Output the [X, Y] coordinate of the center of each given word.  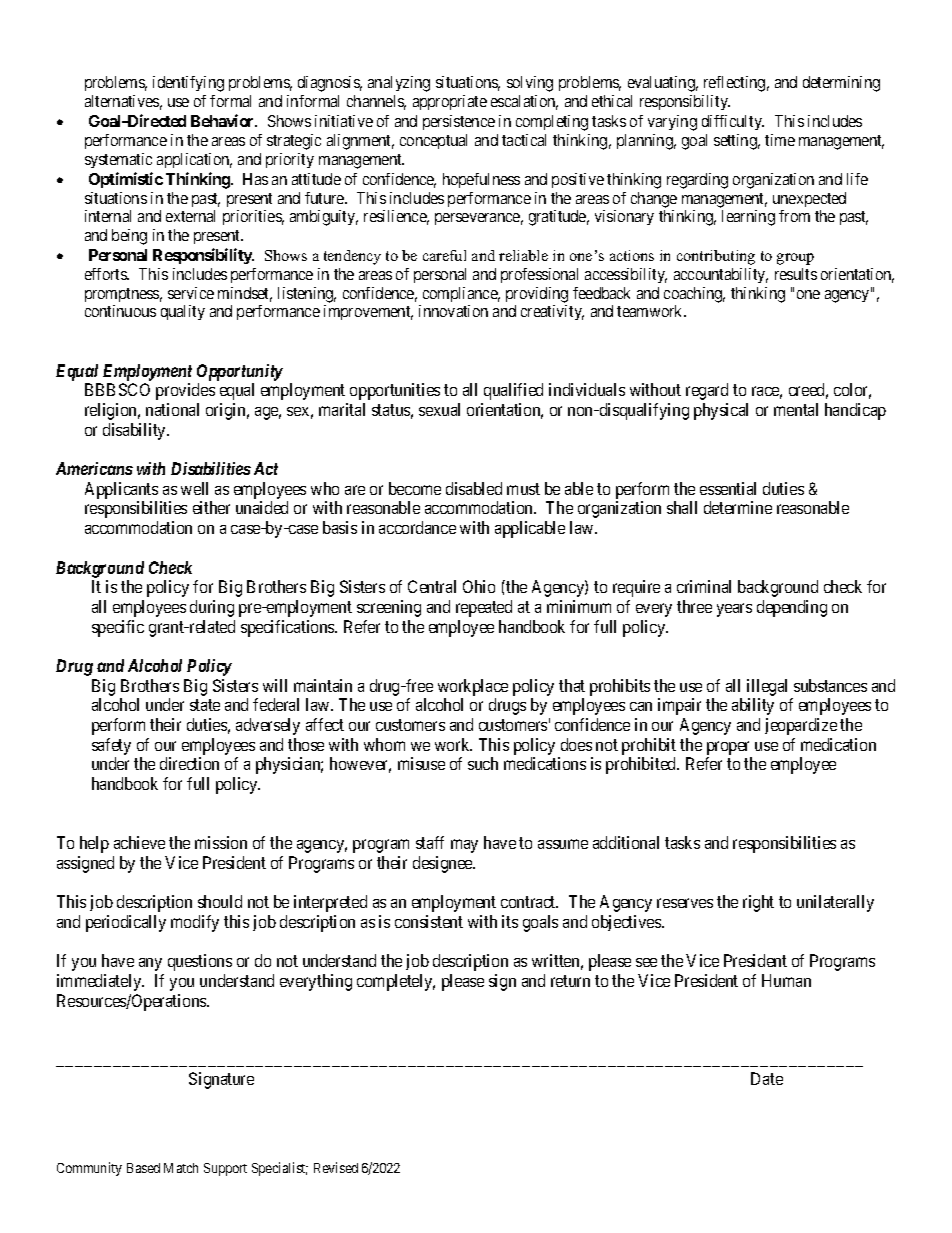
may [464, 846]
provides [185, 391]
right [758, 903]
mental [796, 409]
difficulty [733, 122]
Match [181, 1168]
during [212, 608]
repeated [484, 608]
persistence [459, 122]
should [220, 901]
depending [792, 608]
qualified [513, 391]
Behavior [224, 120]
